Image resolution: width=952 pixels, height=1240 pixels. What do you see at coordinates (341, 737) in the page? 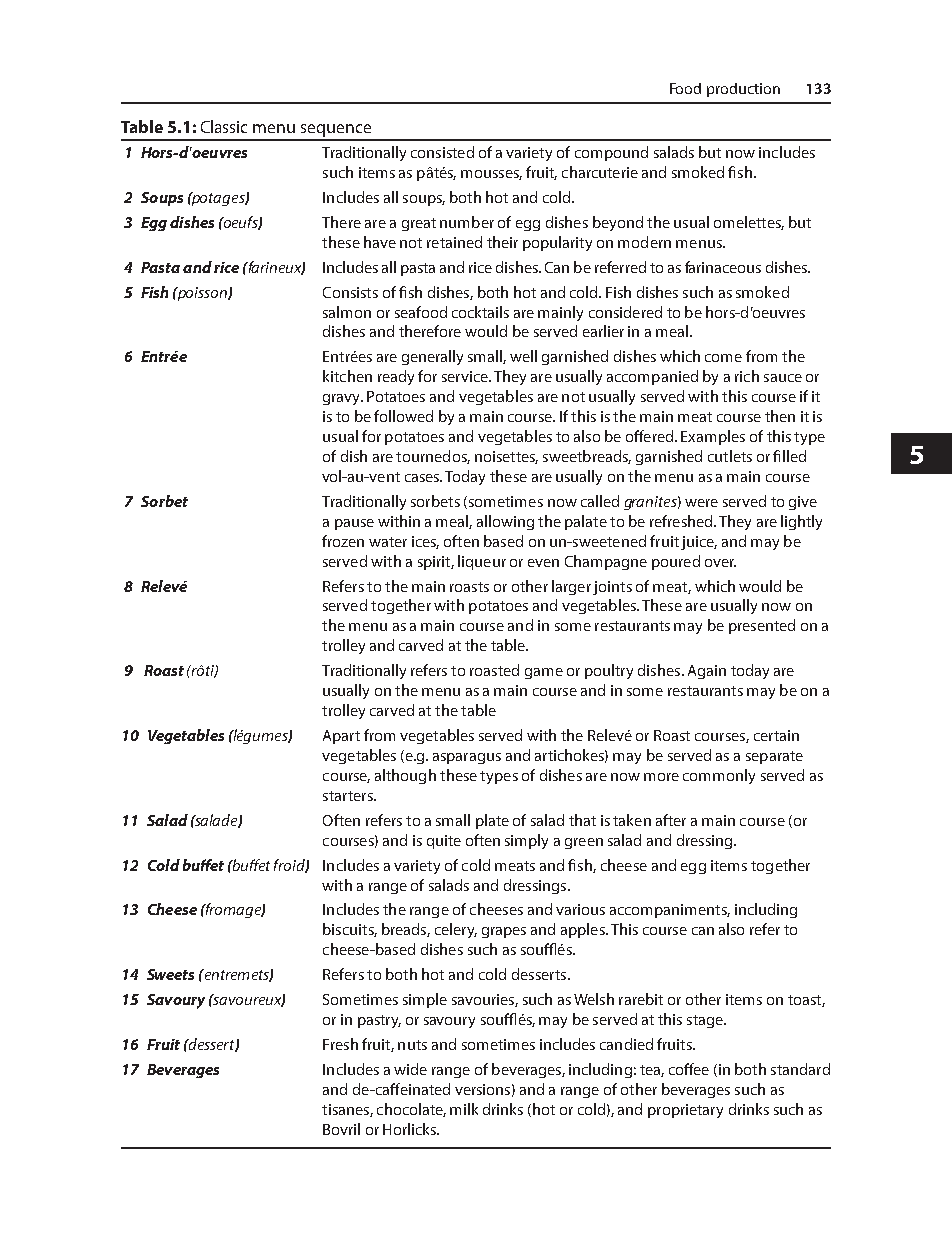
I see `Apart` at bounding box center [341, 737].
